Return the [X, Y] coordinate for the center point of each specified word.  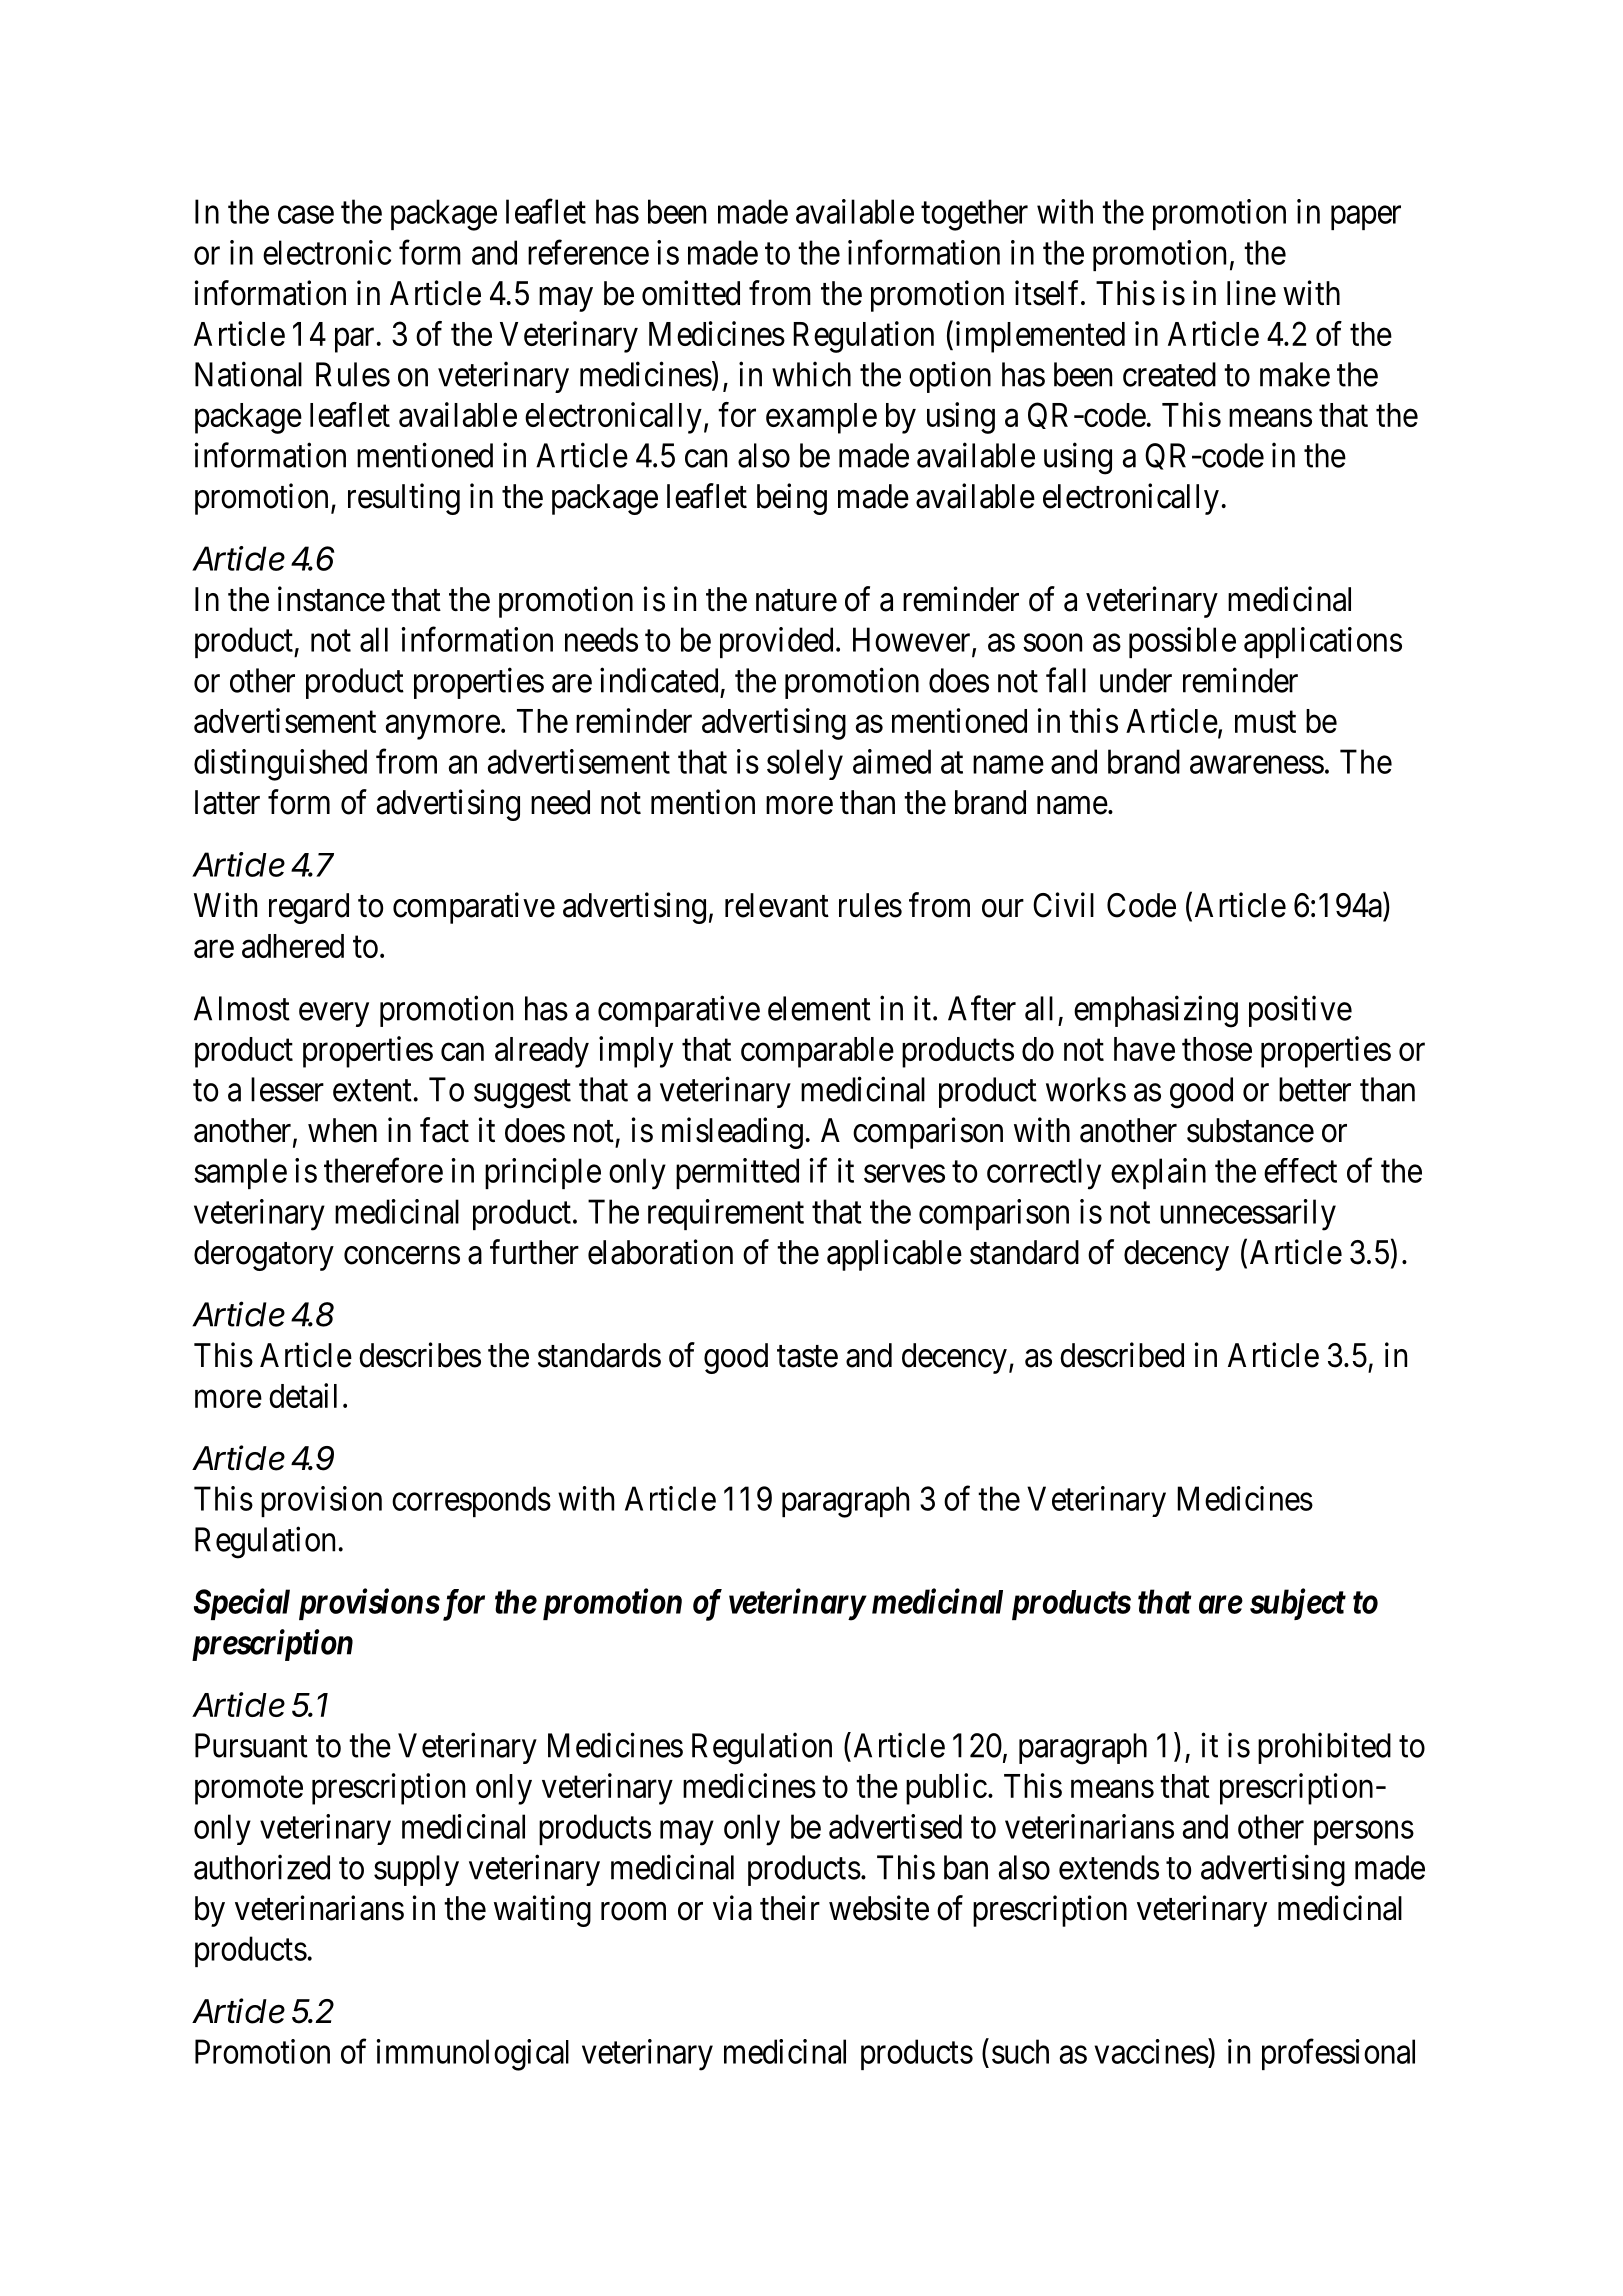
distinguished [280, 765]
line [1251, 293]
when [342, 1130]
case [306, 215]
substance [1250, 1130]
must [1265, 722]
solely [805, 764]
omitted [691, 293]
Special [242, 1604]
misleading [732, 1133]
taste [807, 1357]
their [790, 1908]
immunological [473, 2055]
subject [1298, 1604]
